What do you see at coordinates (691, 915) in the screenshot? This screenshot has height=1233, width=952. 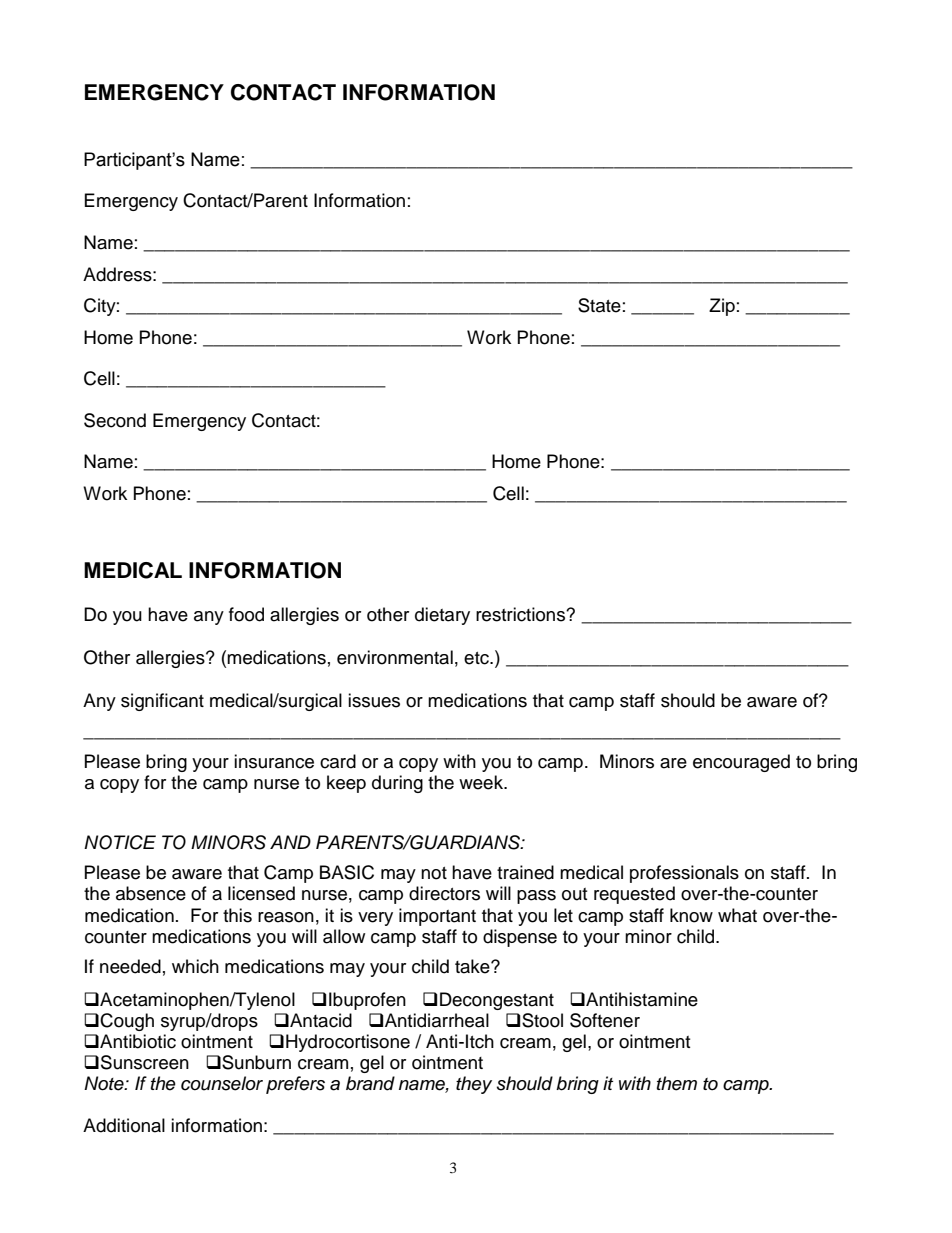 I see `know` at bounding box center [691, 915].
